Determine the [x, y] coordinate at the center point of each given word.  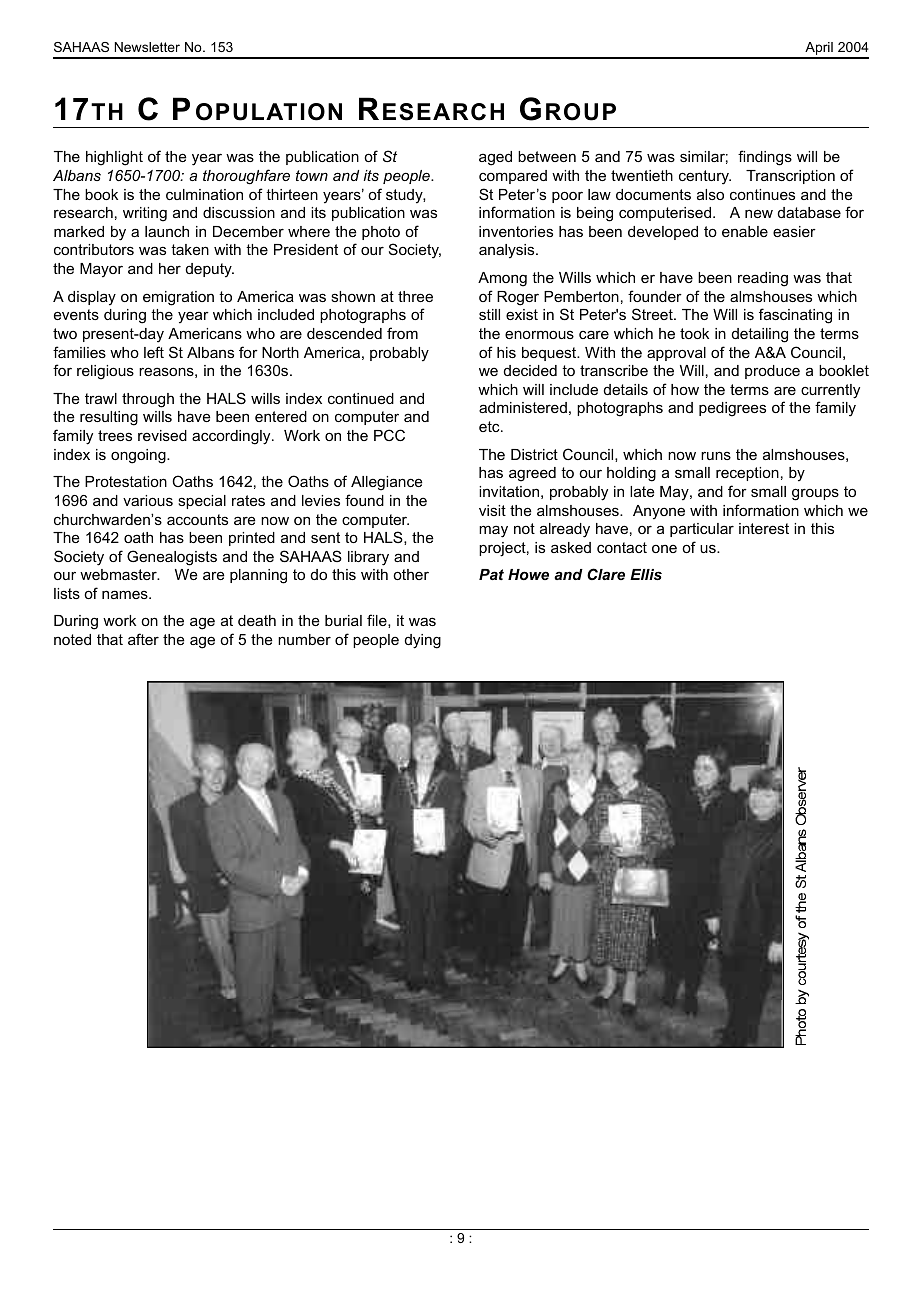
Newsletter [147, 47]
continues [762, 194]
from [402, 333]
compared [513, 177]
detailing [760, 335]
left [154, 352]
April [819, 50]
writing [145, 214]
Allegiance [387, 483]
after [143, 639]
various [148, 500]
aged [495, 158]
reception [747, 474]
